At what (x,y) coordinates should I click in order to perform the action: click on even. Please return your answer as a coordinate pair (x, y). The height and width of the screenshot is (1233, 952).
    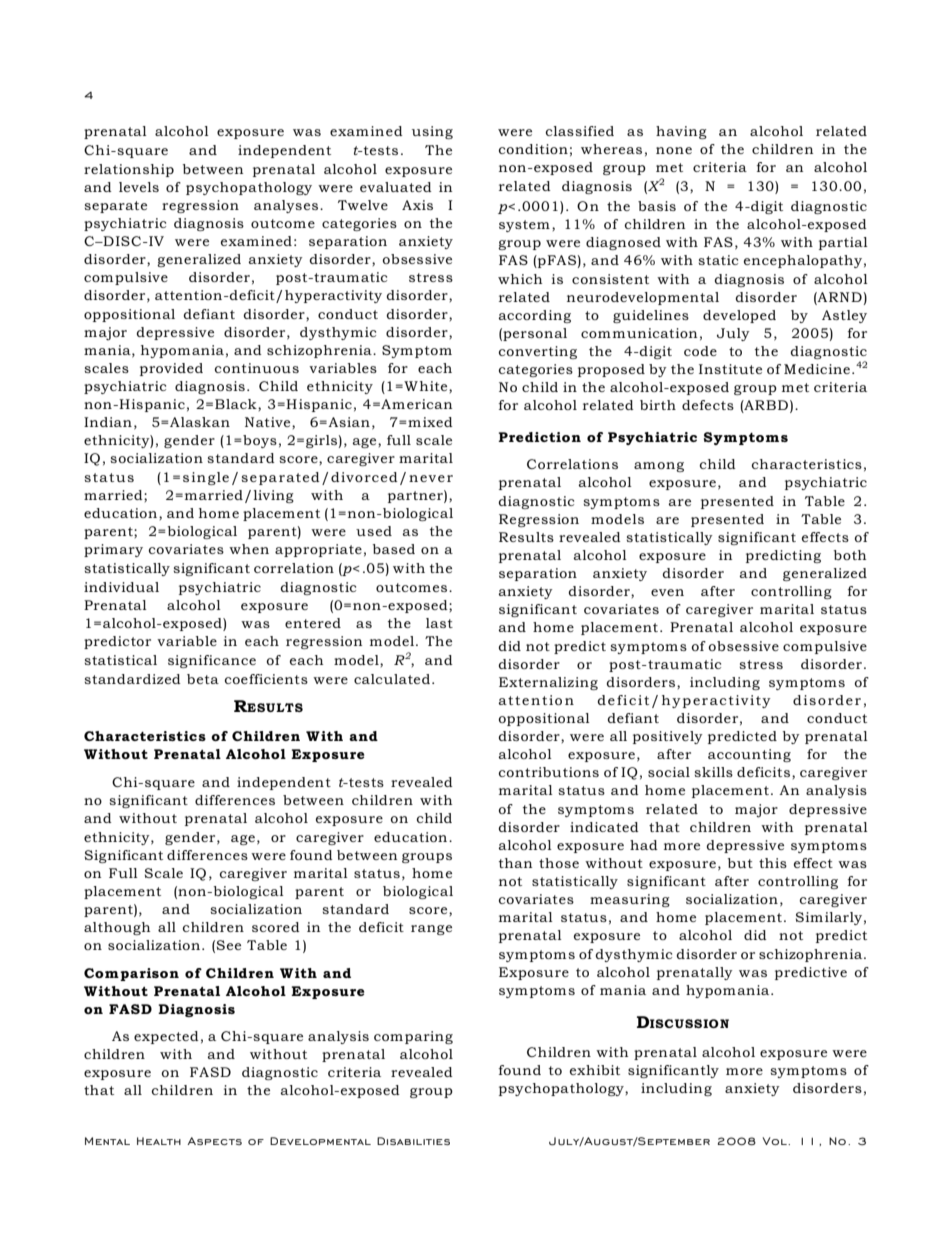
    Looking at the image, I should click on (667, 592).
